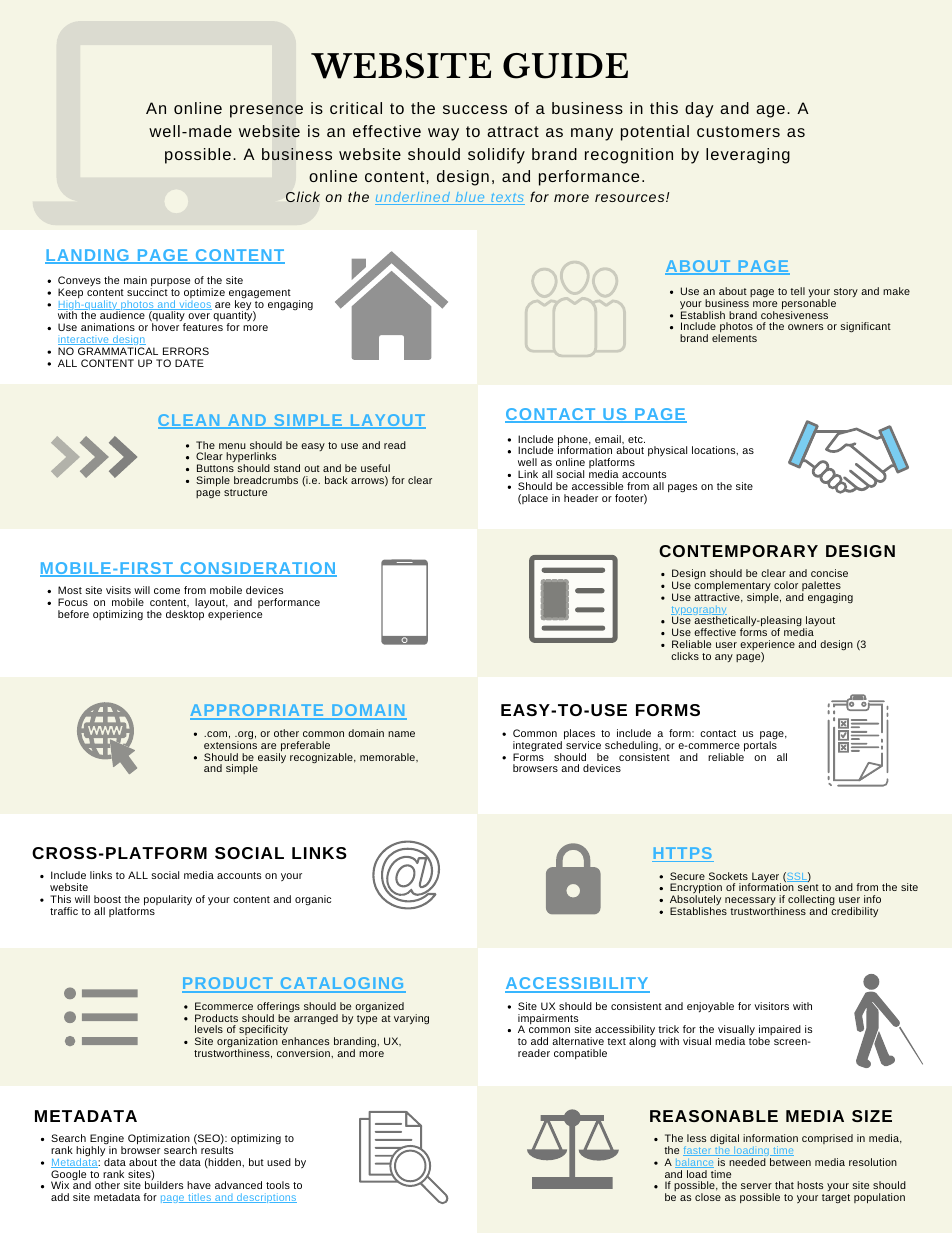 Image resolution: width=952 pixels, height=1233 pixels. Describe the element at coordinates (786, 585) in the document. I see `color` at that location.
